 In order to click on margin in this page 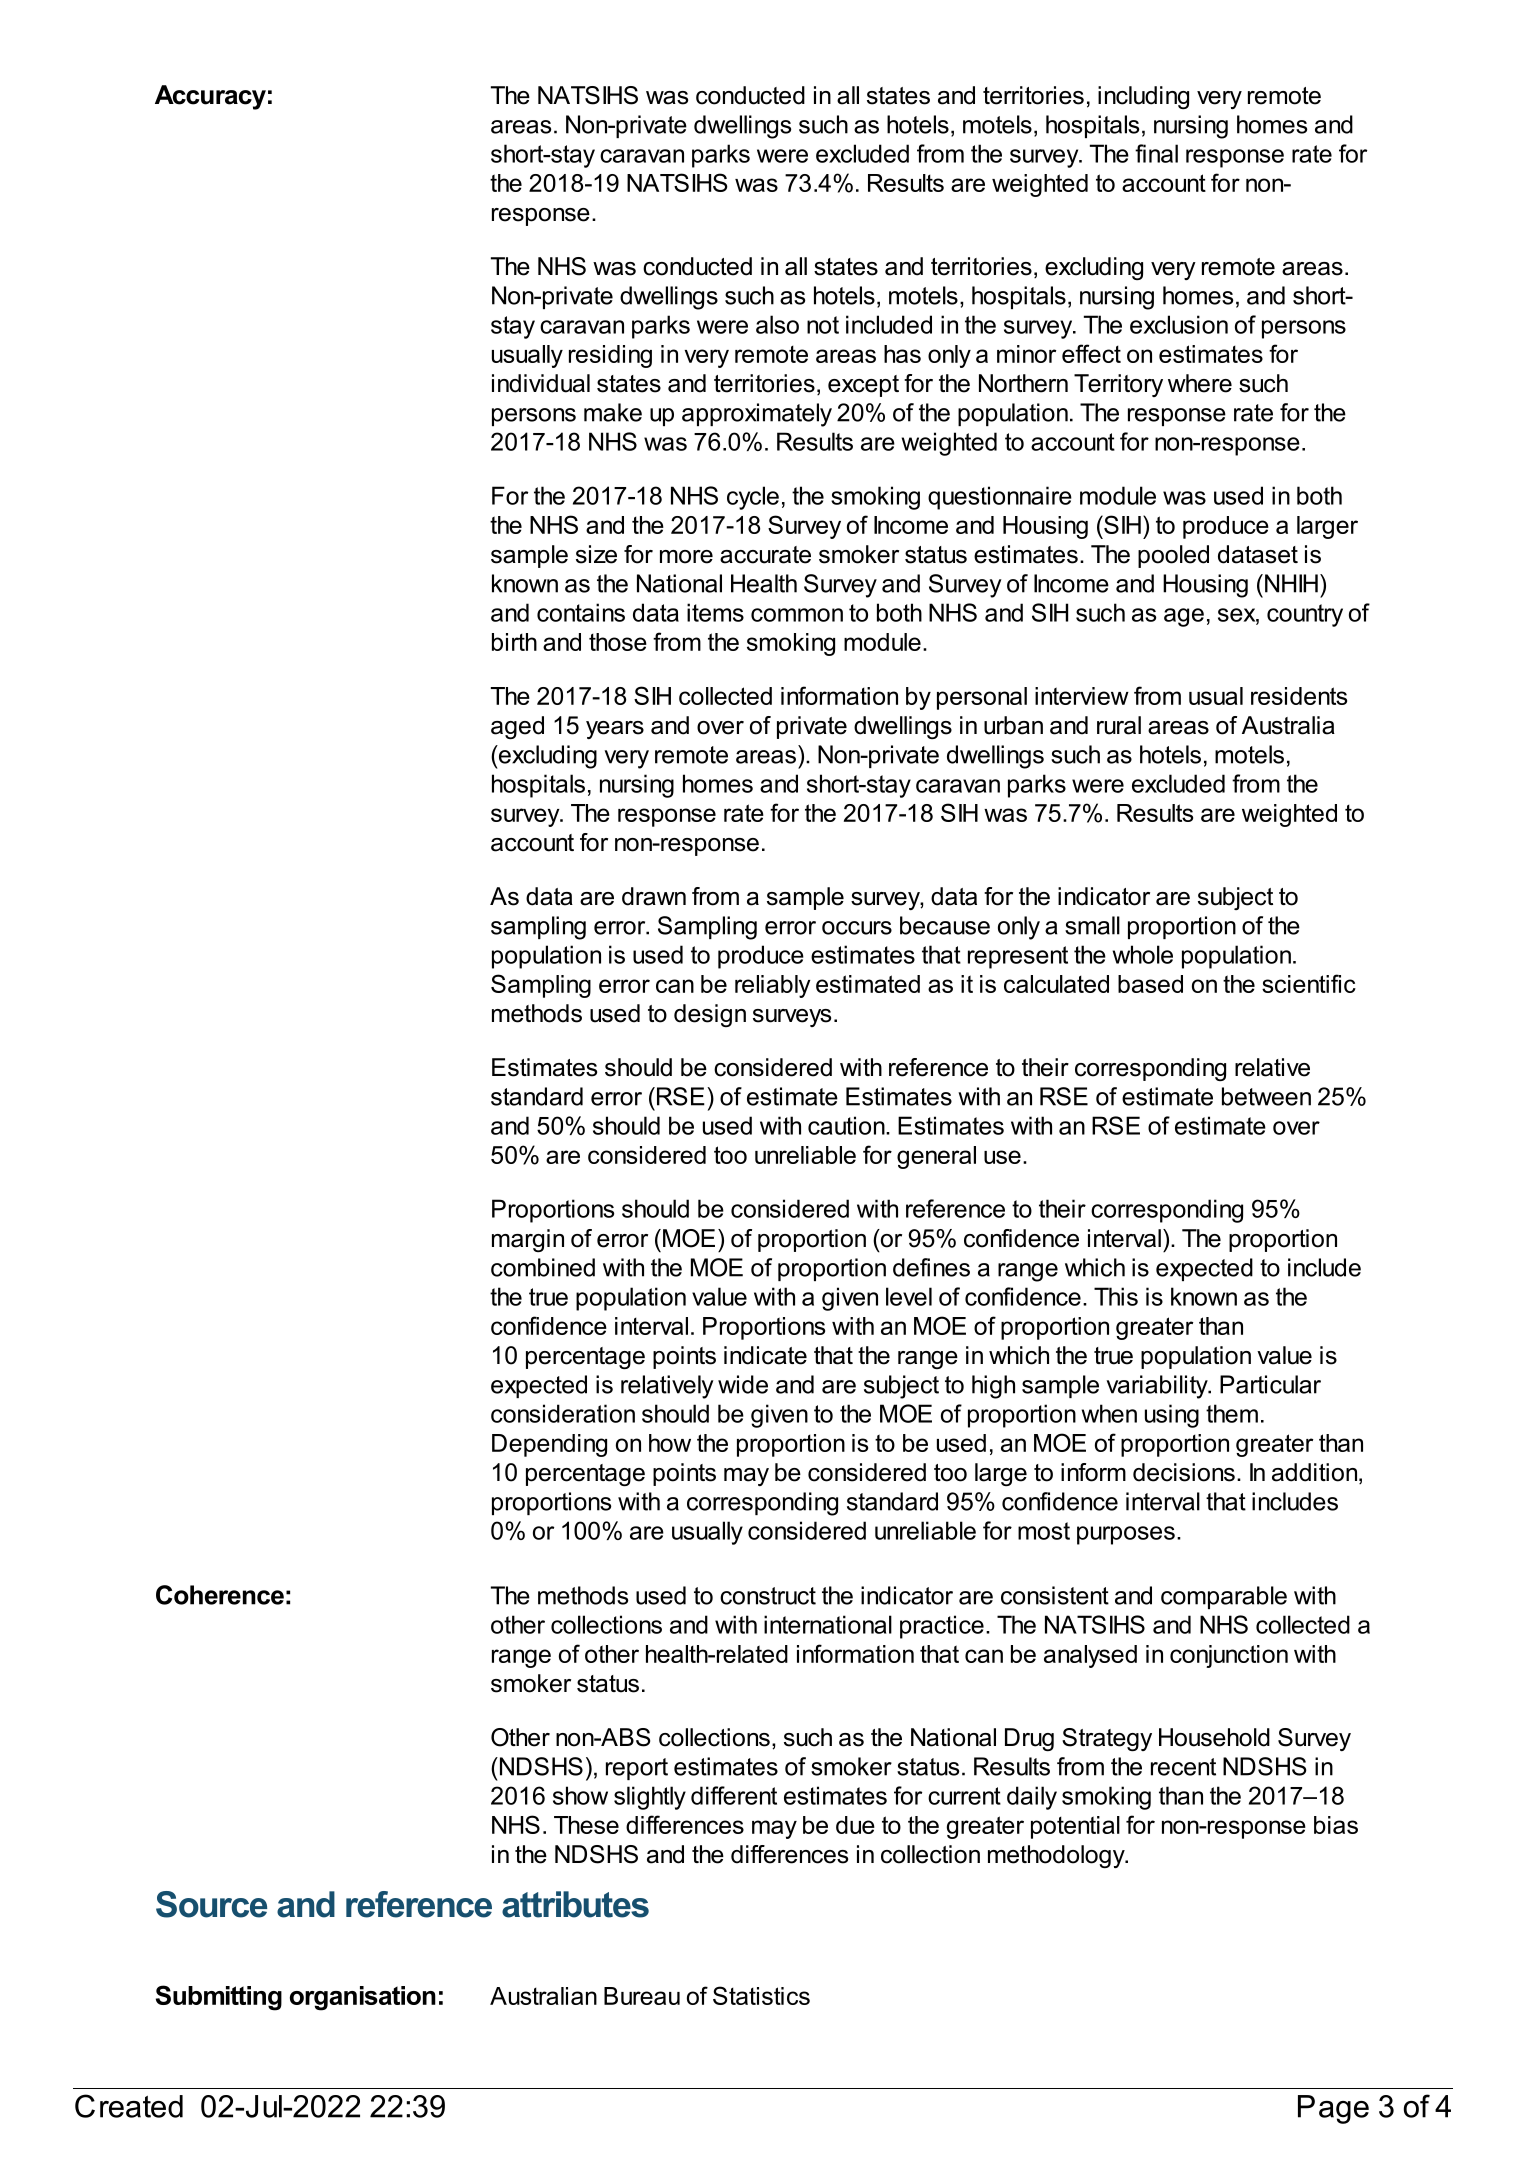, I will do `click(528, 1240)`.
